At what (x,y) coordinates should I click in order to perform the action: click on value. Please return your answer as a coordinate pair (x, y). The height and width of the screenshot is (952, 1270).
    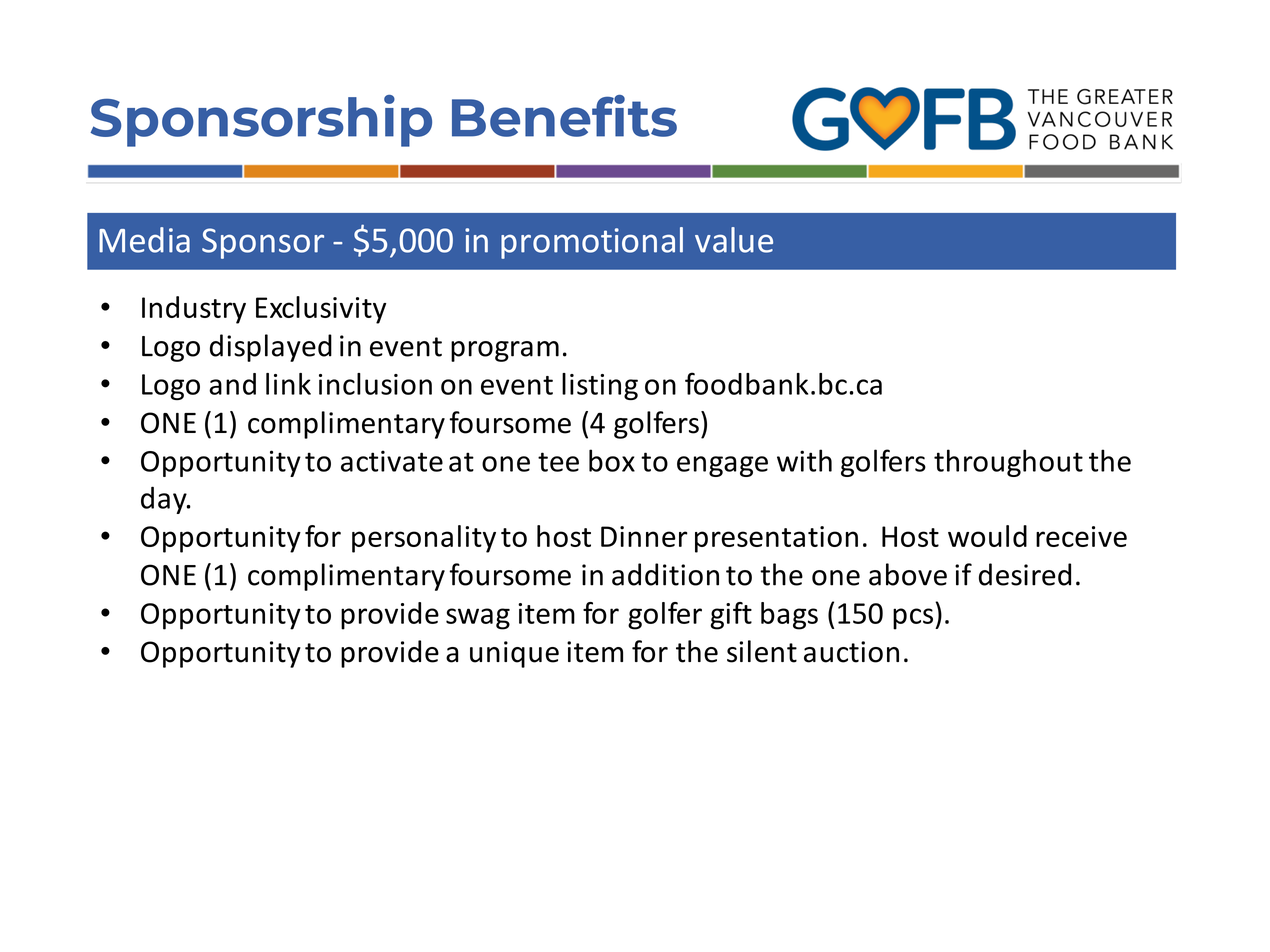
    Looking at the image, I should click on (734, 240).
